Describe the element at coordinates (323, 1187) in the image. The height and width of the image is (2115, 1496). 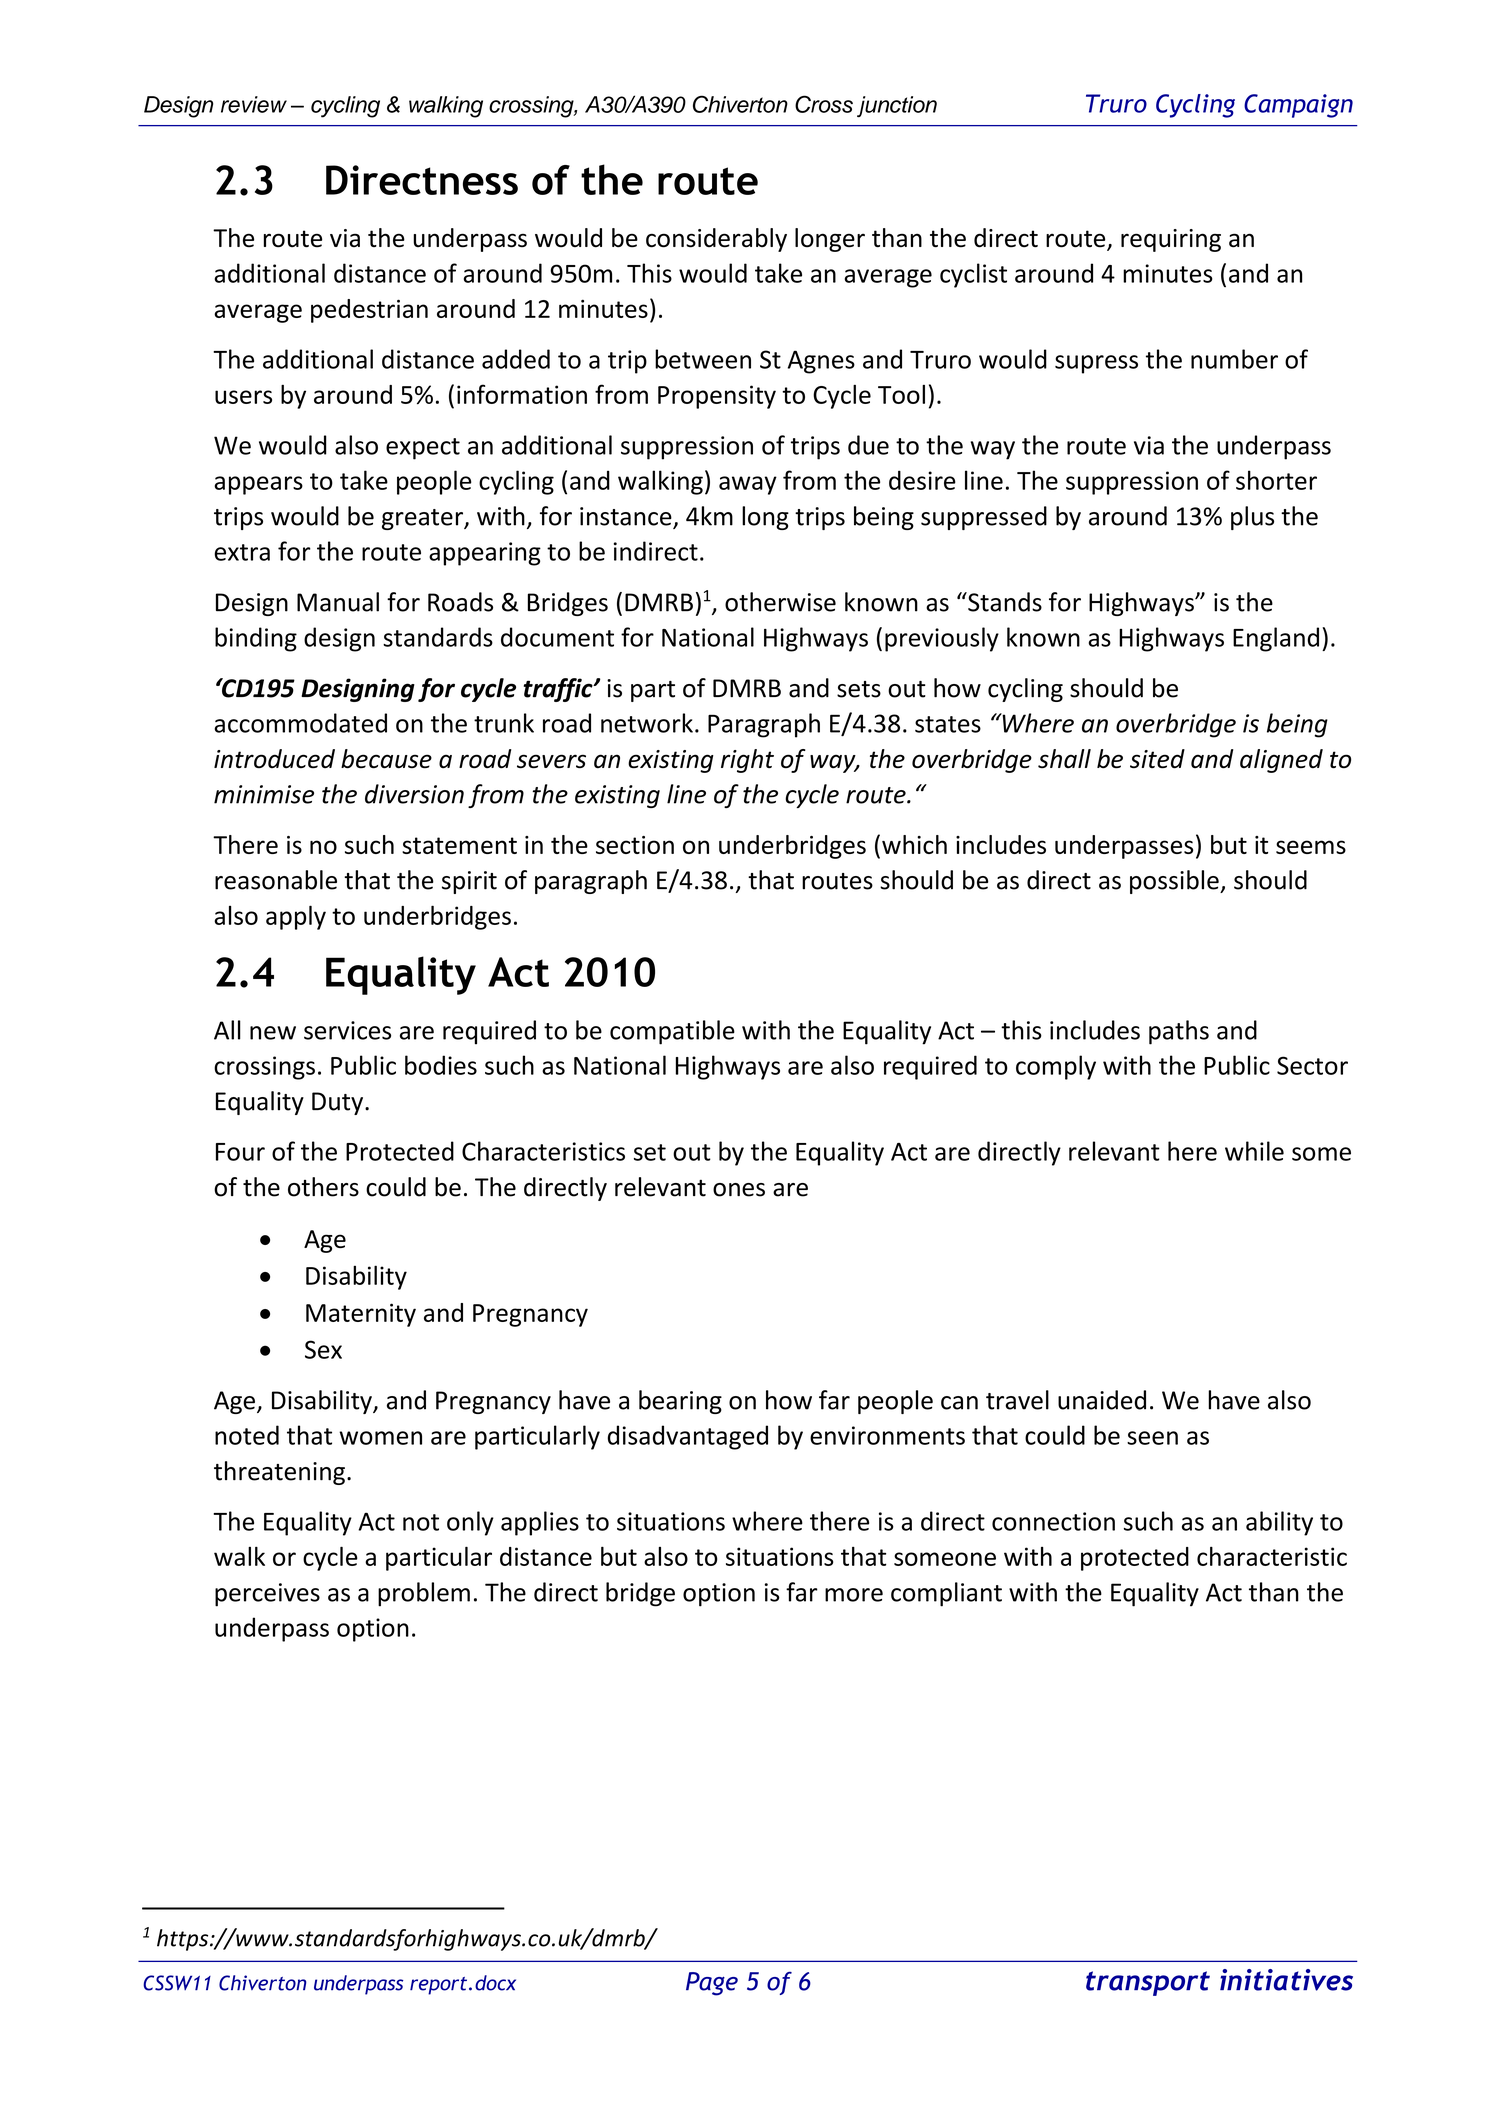
I see `others` at that location.
